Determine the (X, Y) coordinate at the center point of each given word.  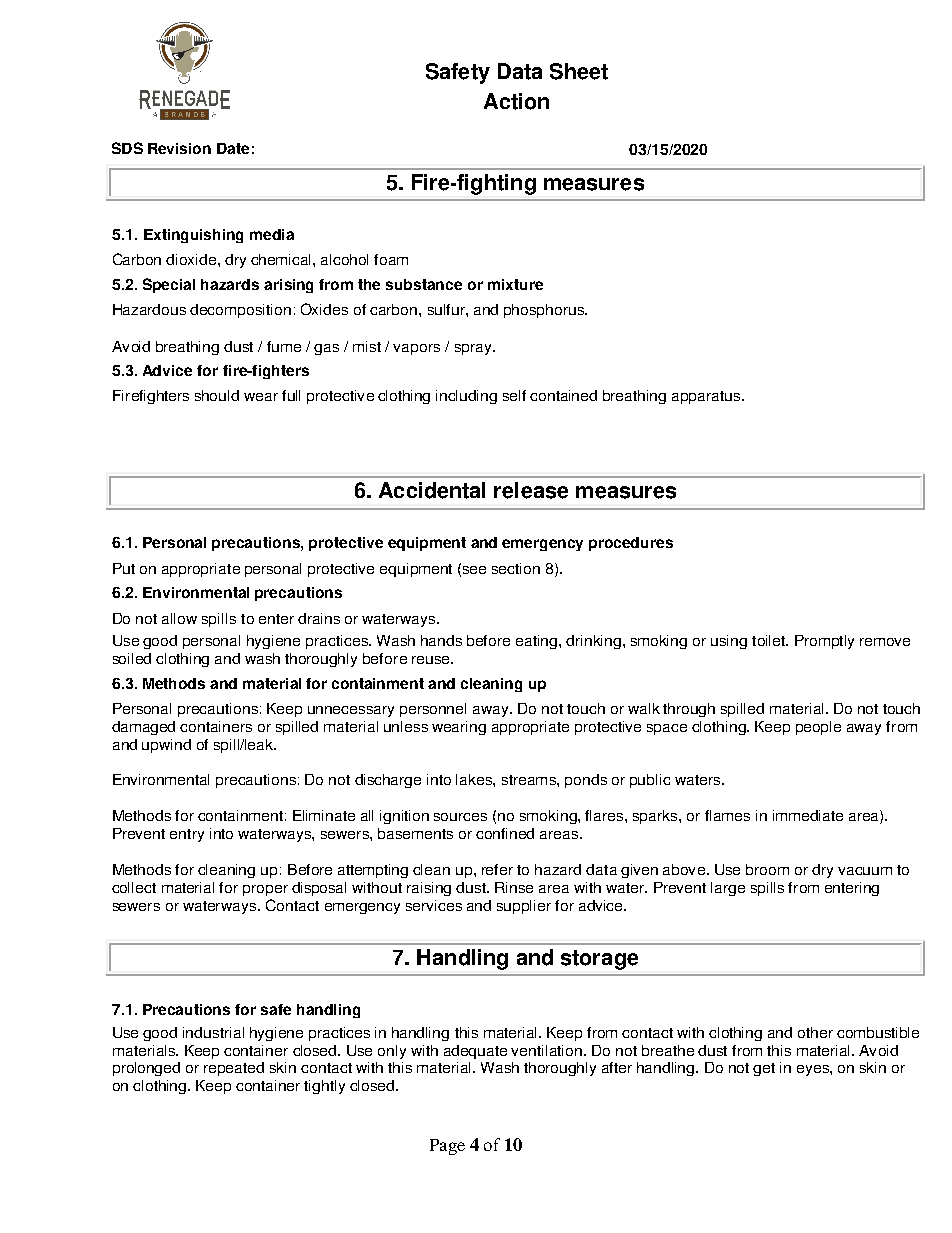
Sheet (579, 71)
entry (187, 835)
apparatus (707, 397)
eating (538, 642)
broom (767, 869)
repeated (234, 1069)
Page (447, 1147)
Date (233, 148)
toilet (769, 640)
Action (516, 101)
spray (474, 349)
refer (497, 869)
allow (179, 618)
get (764, 1069)
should (217, 395)
